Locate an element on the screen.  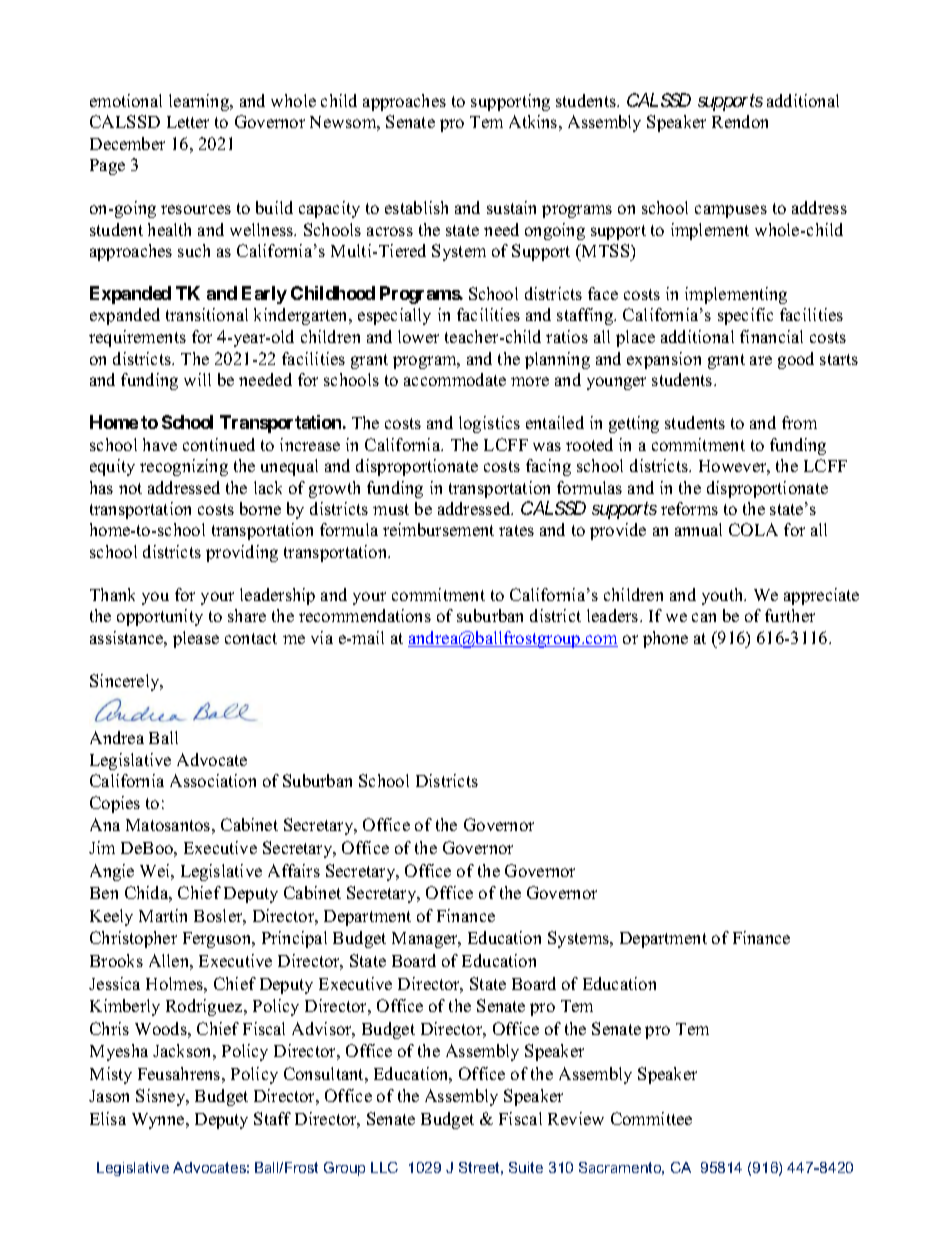
further is located at coordinates (790, 615).
